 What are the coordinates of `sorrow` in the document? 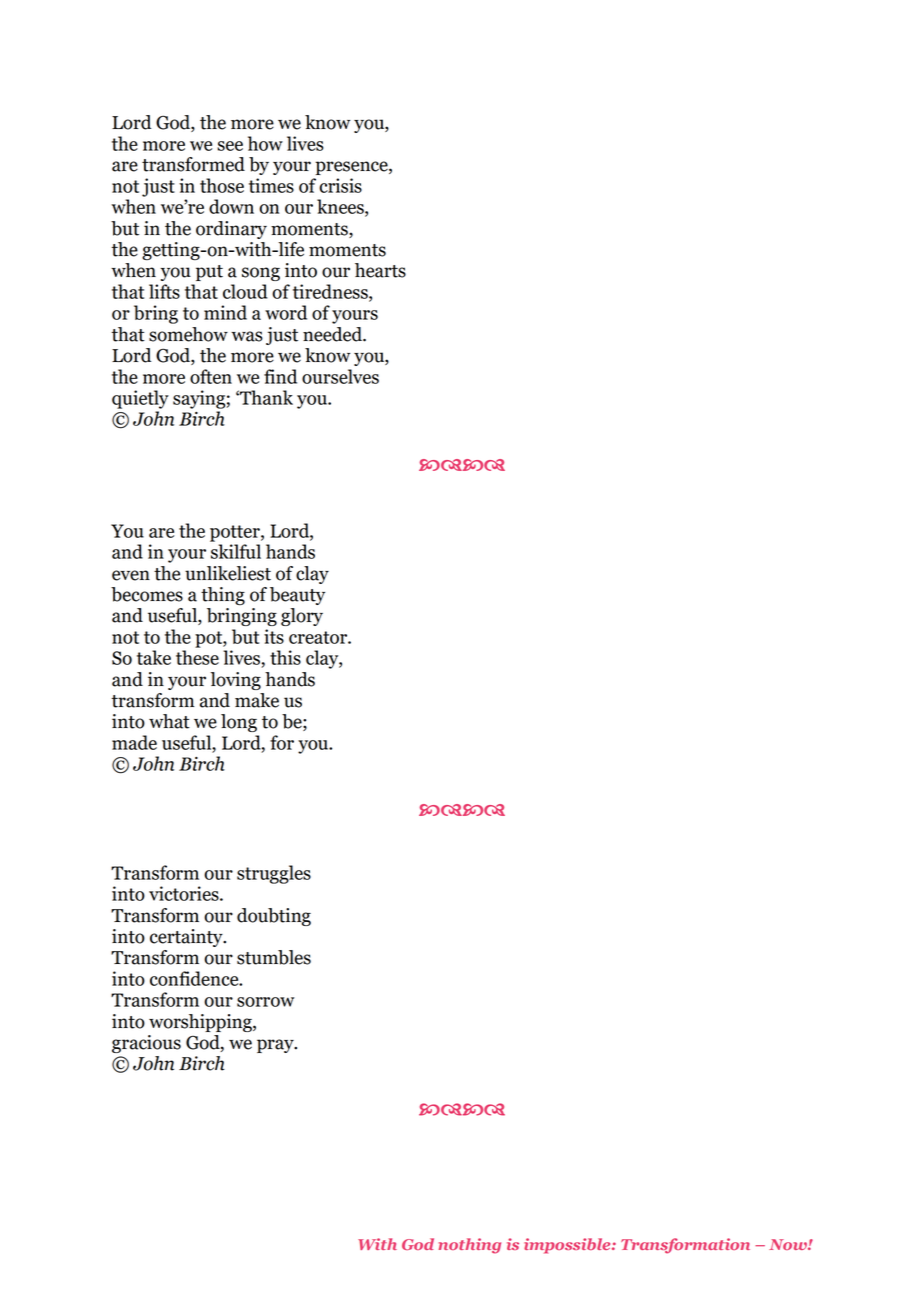 It's located at (265, 1002).
